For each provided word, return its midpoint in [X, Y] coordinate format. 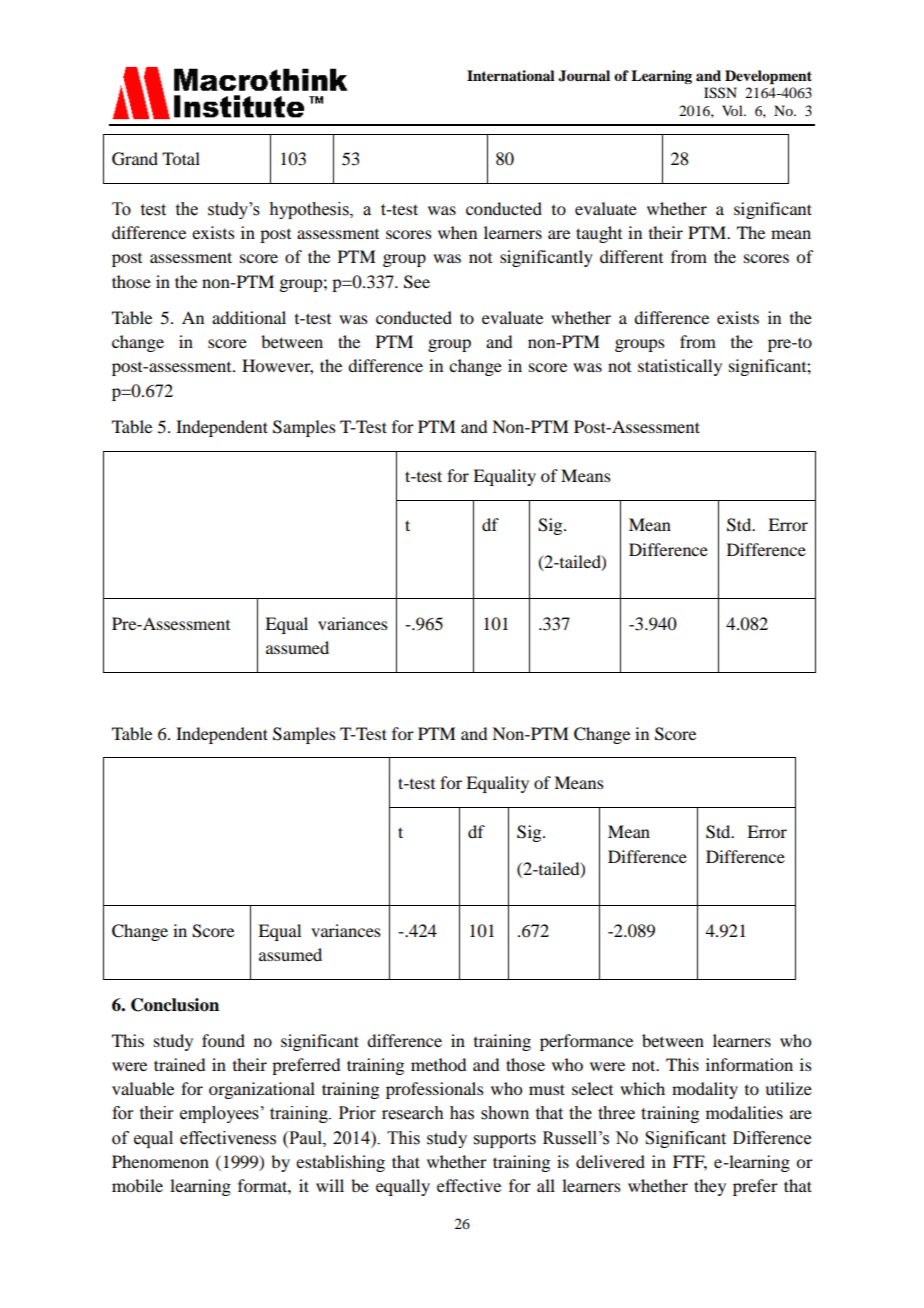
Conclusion [175, 1005]
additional [249, 317]
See [417, 282]
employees [219, 1114]
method [438, 1064]
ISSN [720, 93]
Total [181, 158]
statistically [680, 367]
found [223, 1040]
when [457, 232]
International [511, 75]
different [631, 256]
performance [586, 1042]
